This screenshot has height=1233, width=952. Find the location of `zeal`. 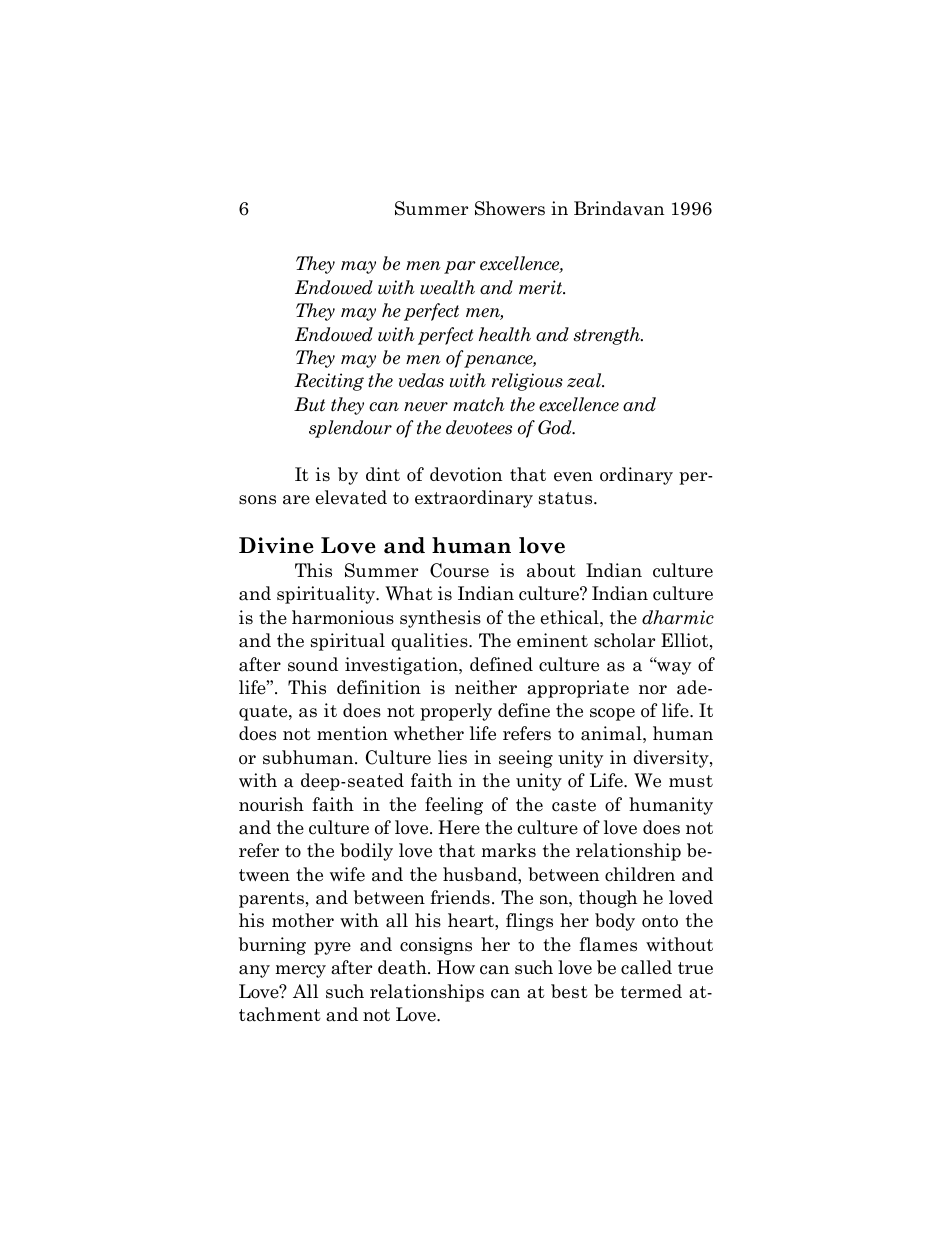

zeal is located at coordinates (585, 380).
